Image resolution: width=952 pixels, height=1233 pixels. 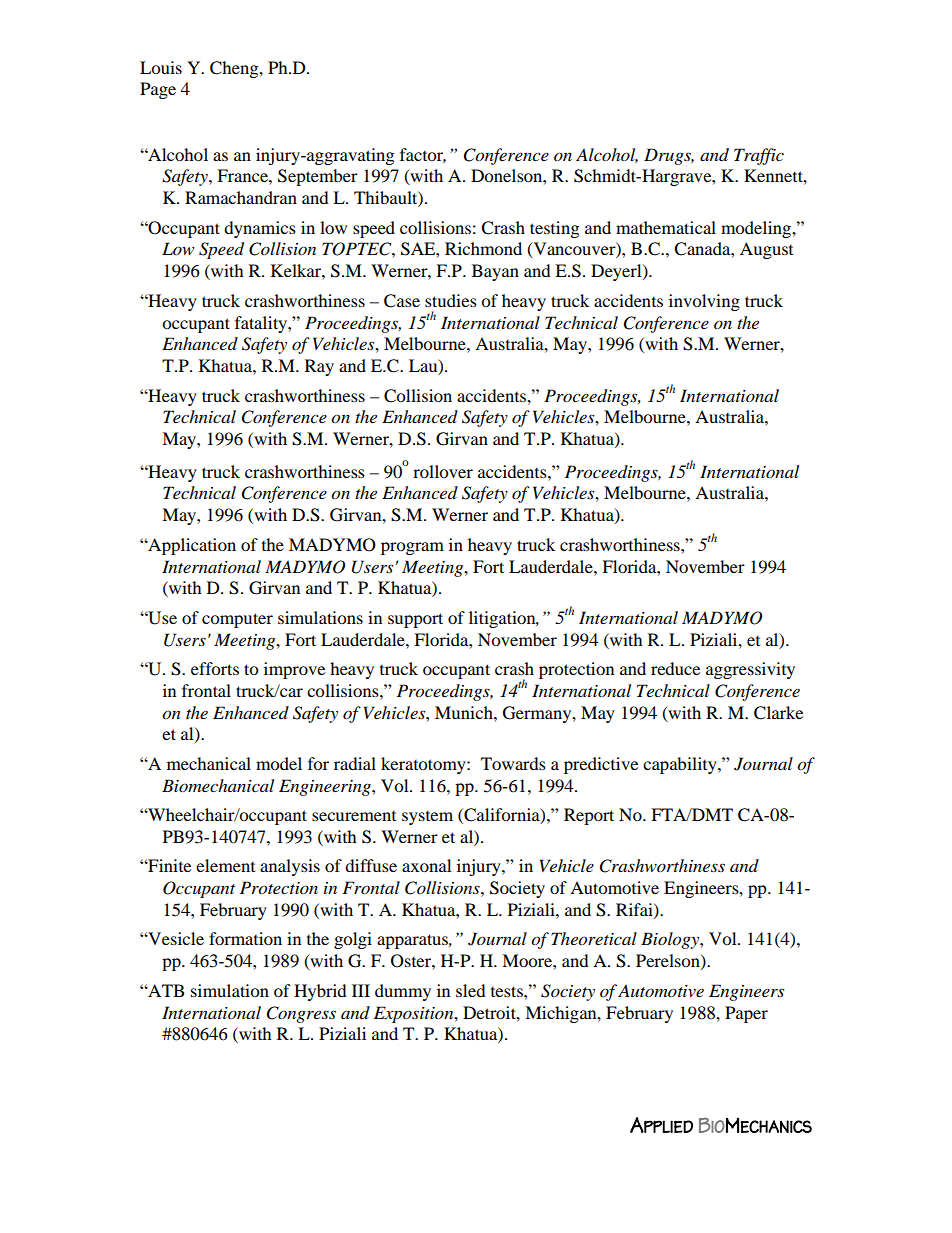 I want to click on Munich, so click(x=465, y=712).
